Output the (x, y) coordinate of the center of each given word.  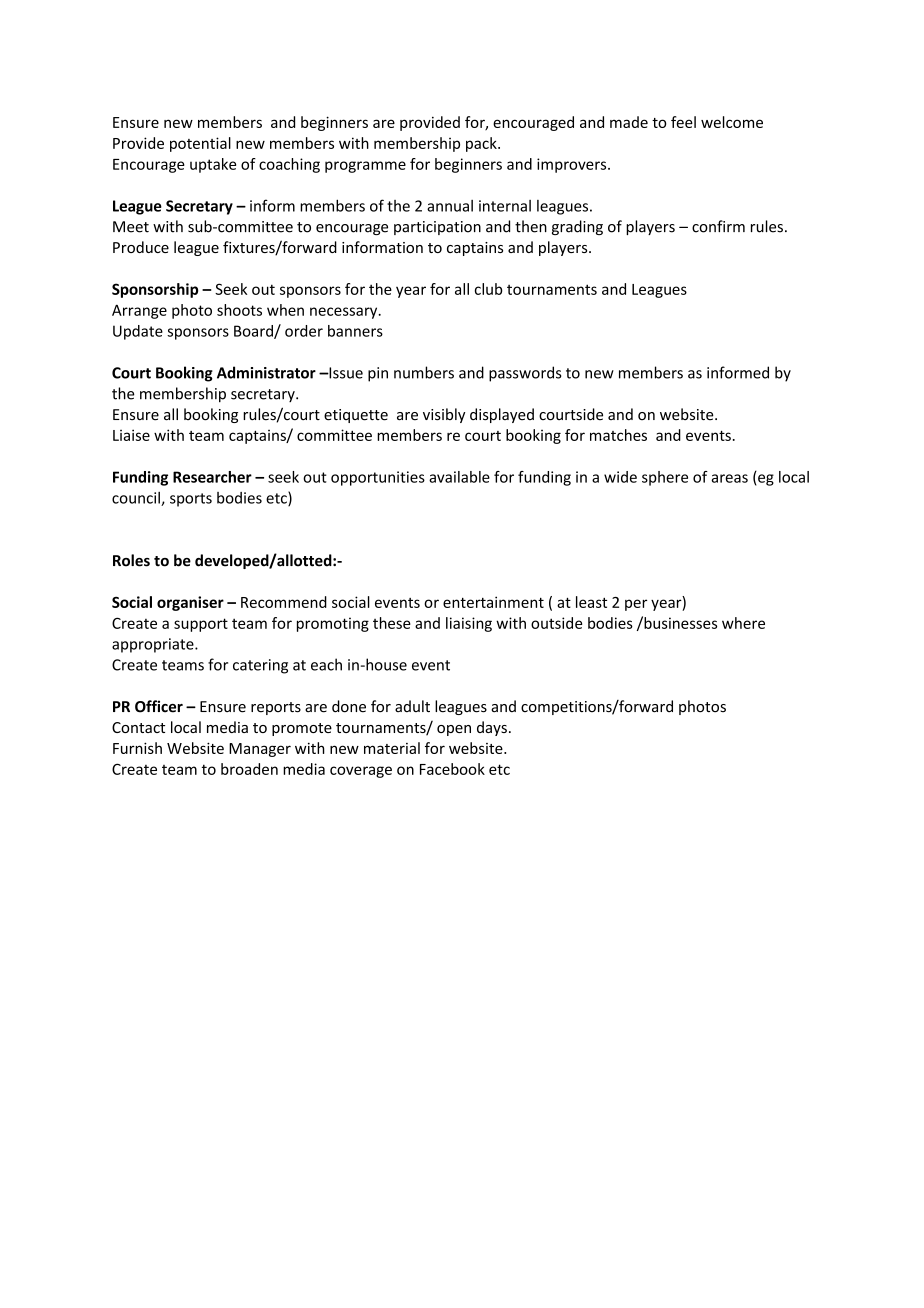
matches (618, 435)
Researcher (212, 477)
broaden (249, 769)
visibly (444, 415)
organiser (190, 603)
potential (200, 144)
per (636, 605)
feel (683, 122)
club (489, 289)
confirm (718, 226)
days (492, 728)
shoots (239, 310)
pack (482, 144)
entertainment (493, 602)
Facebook (452, 769)
